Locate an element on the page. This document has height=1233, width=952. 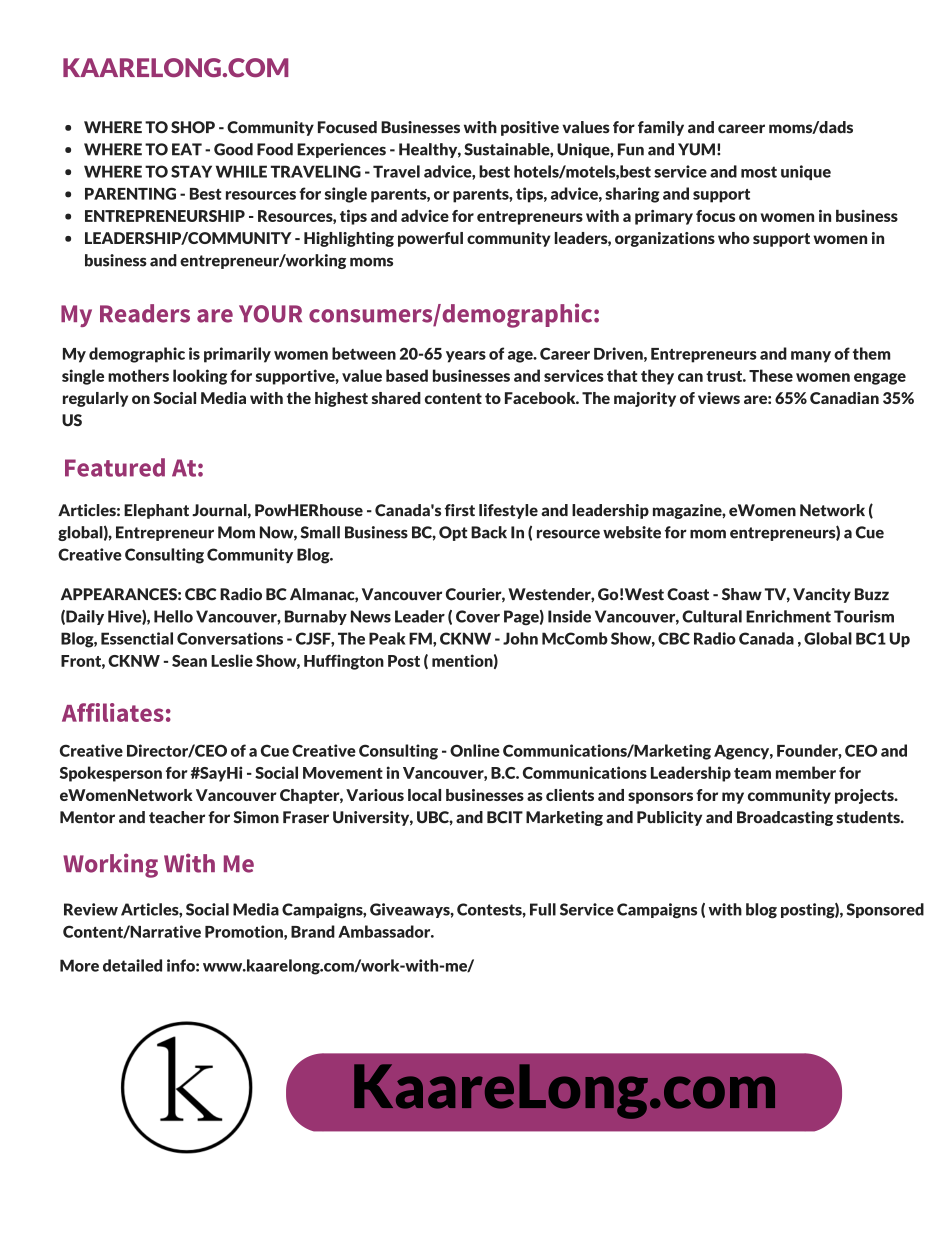
most is located at coordinates (759, 172).
